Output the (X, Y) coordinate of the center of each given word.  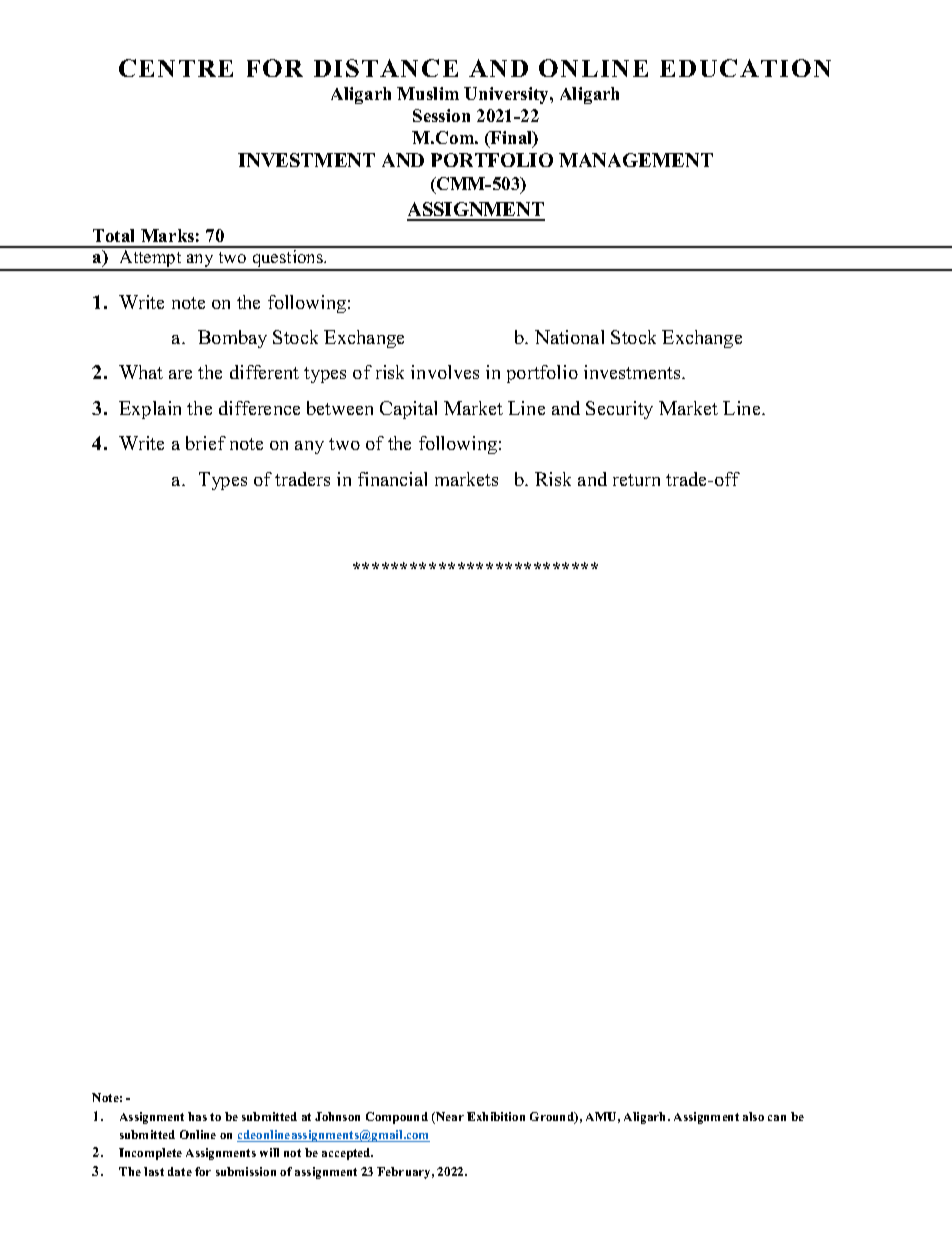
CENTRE (176, 68)
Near (449, 1118)
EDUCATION (745, 68)
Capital (408, 410)
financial (392, 479)
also (753, 1116)
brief (206, 443)
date (180, 1171)
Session (441, 115)
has (197, 1116)
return (636, 480)
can (777, 1118)
